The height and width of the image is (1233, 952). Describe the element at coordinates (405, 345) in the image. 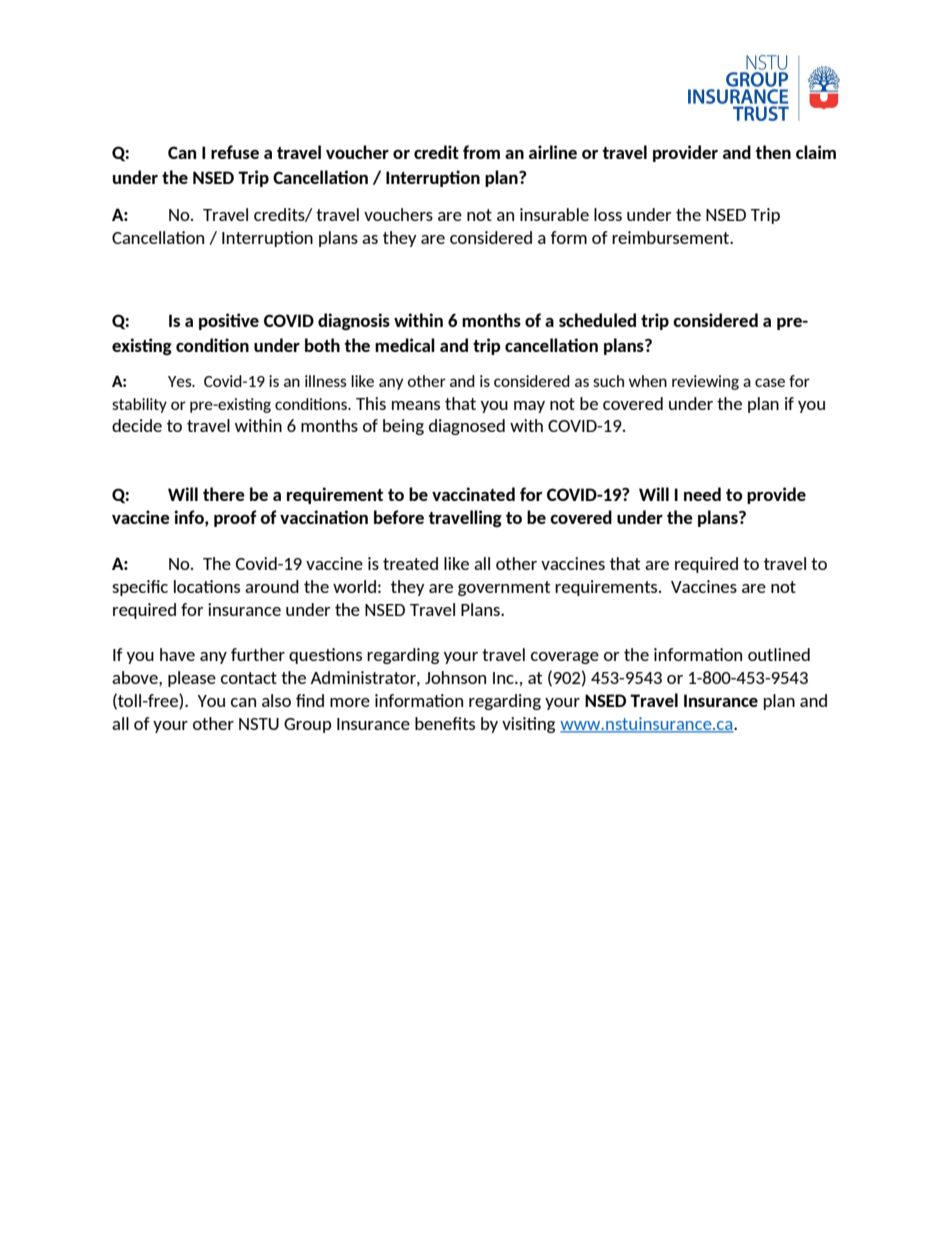

I see `medical` at that location.
